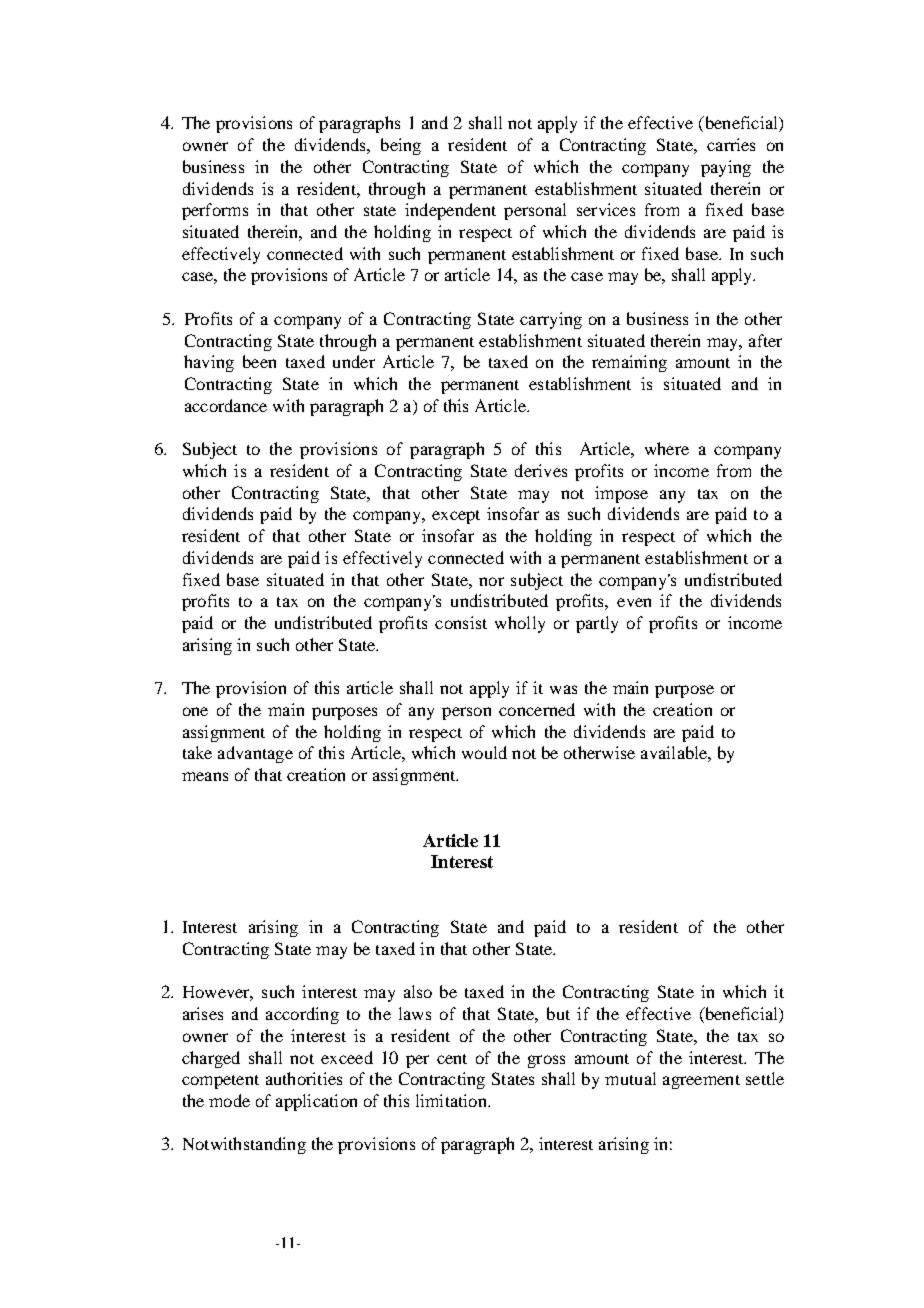 This screenshot has width=924, height=1308. What do you see at coordinates (456, 517) in the screenshot?
I see `except` at bounding box center [456, 517].
